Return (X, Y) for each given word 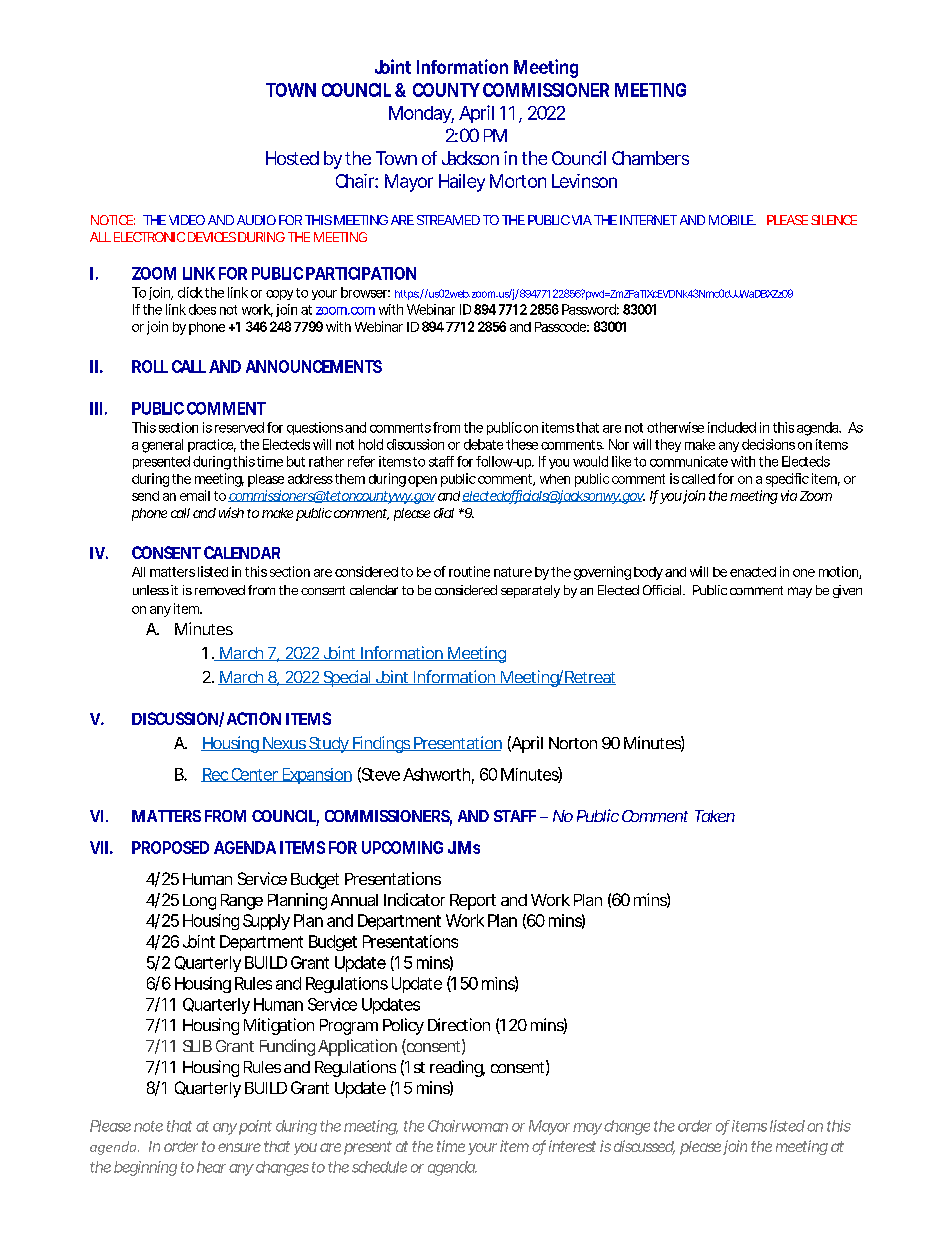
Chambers (650, 158)
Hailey (462, 183)
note (148, 1126)
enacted (753, 572)
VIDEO (187, 220)
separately (530, 591)
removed (220, 590)
